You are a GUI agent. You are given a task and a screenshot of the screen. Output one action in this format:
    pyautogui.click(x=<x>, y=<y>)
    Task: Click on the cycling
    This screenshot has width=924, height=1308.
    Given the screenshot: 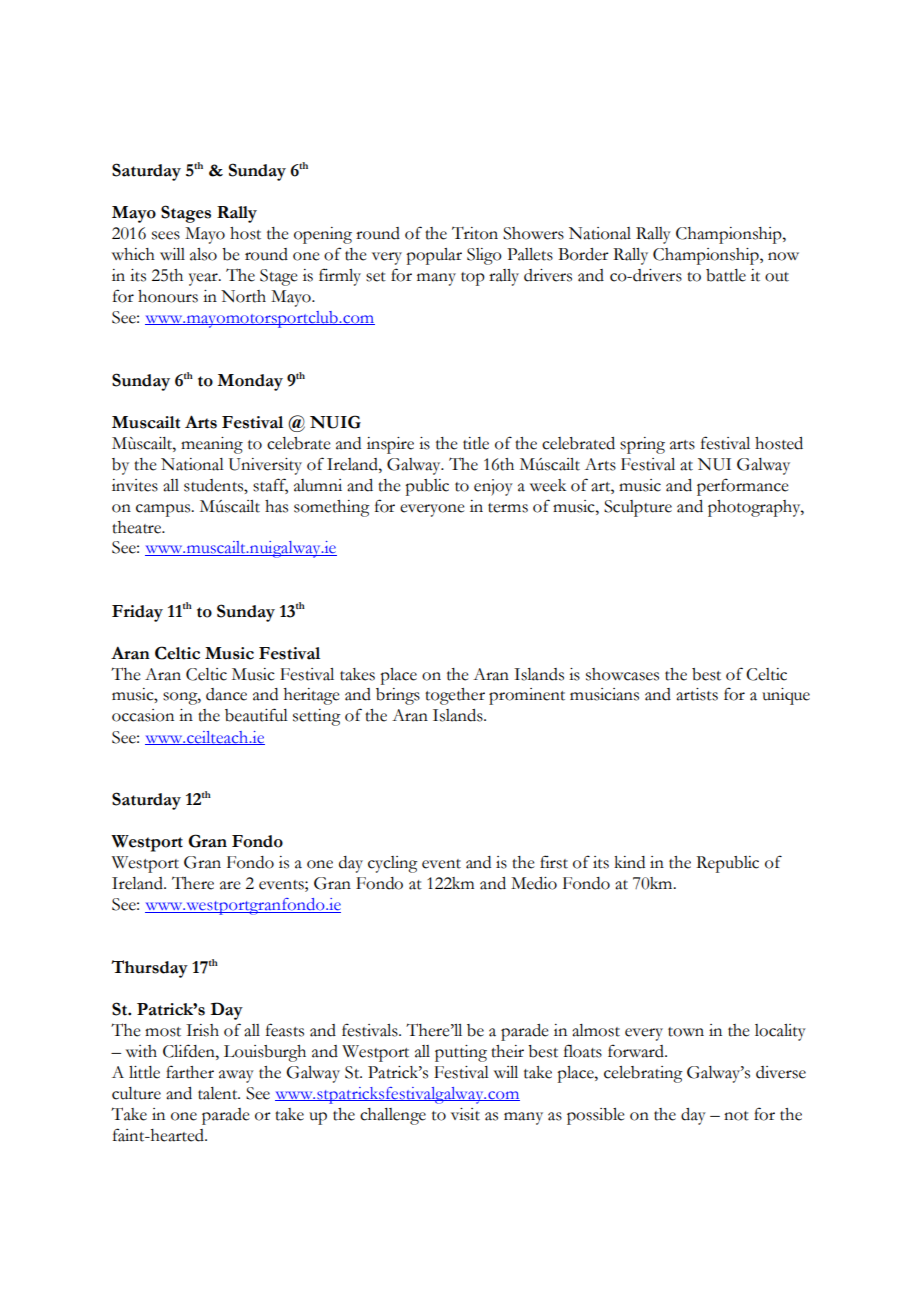 What is the action you would take?
    pyautogui.click(x=393, y=864)
